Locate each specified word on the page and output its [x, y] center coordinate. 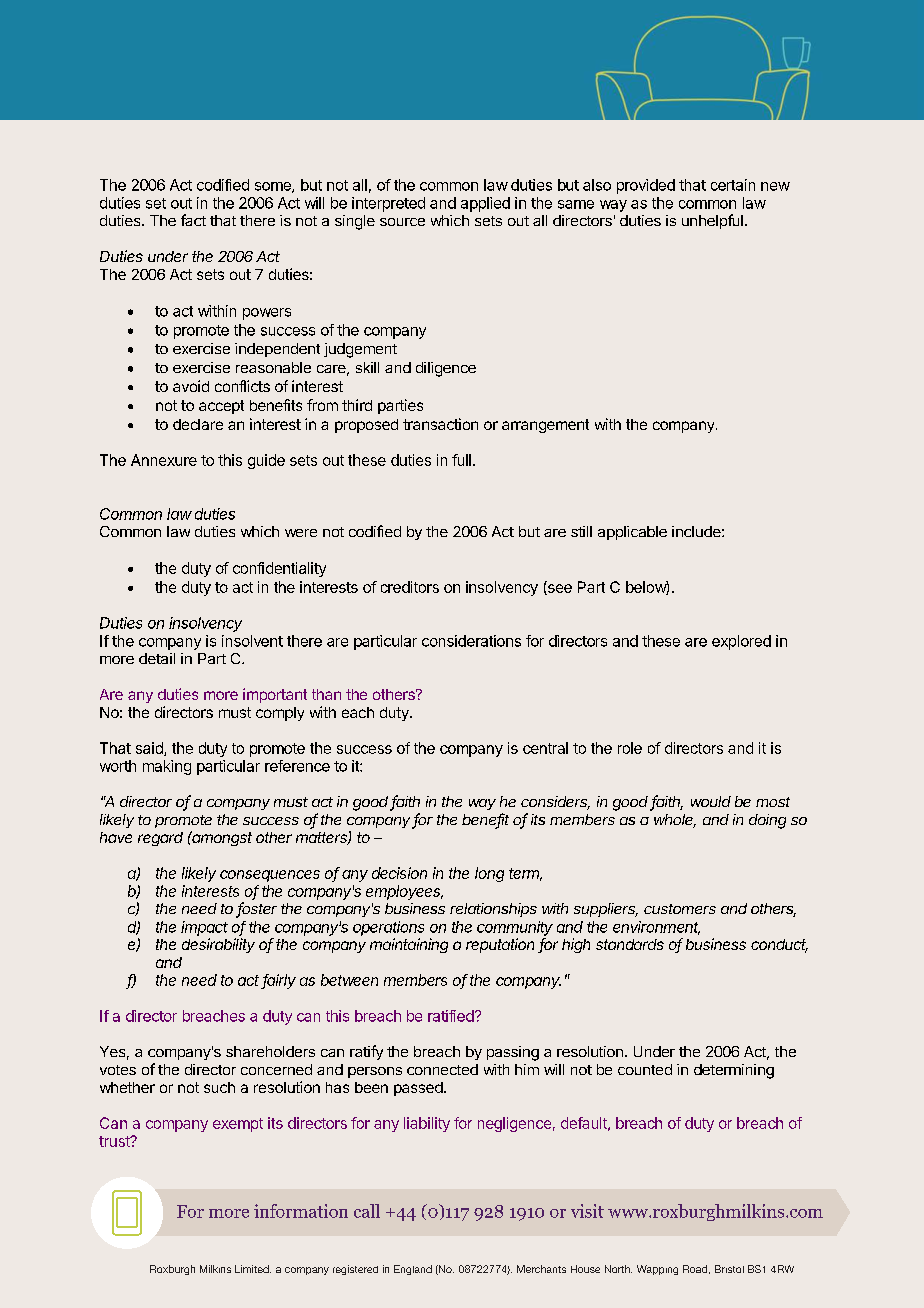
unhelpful [712, 221]
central [545, 748]
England [413, 1270]
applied [485, 204]
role [630, 748]
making [167, 767]
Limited [253, 1269]
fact [193, 220]
